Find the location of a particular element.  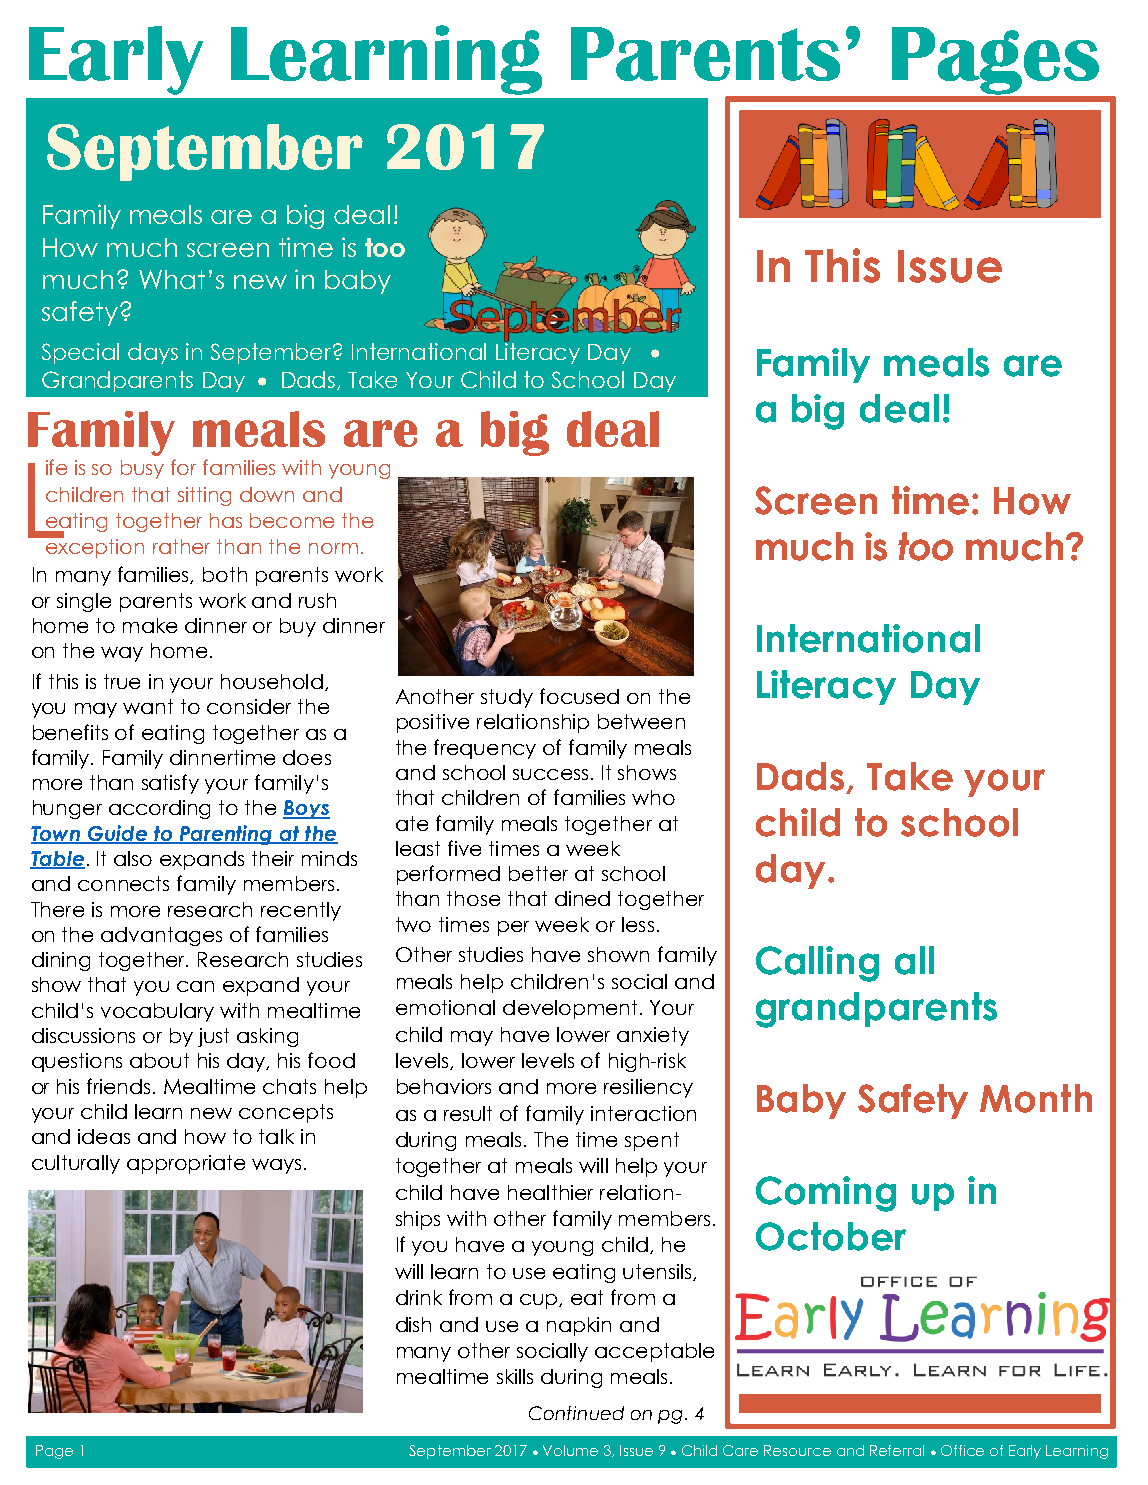

down is located at coordinates (267, 494).
